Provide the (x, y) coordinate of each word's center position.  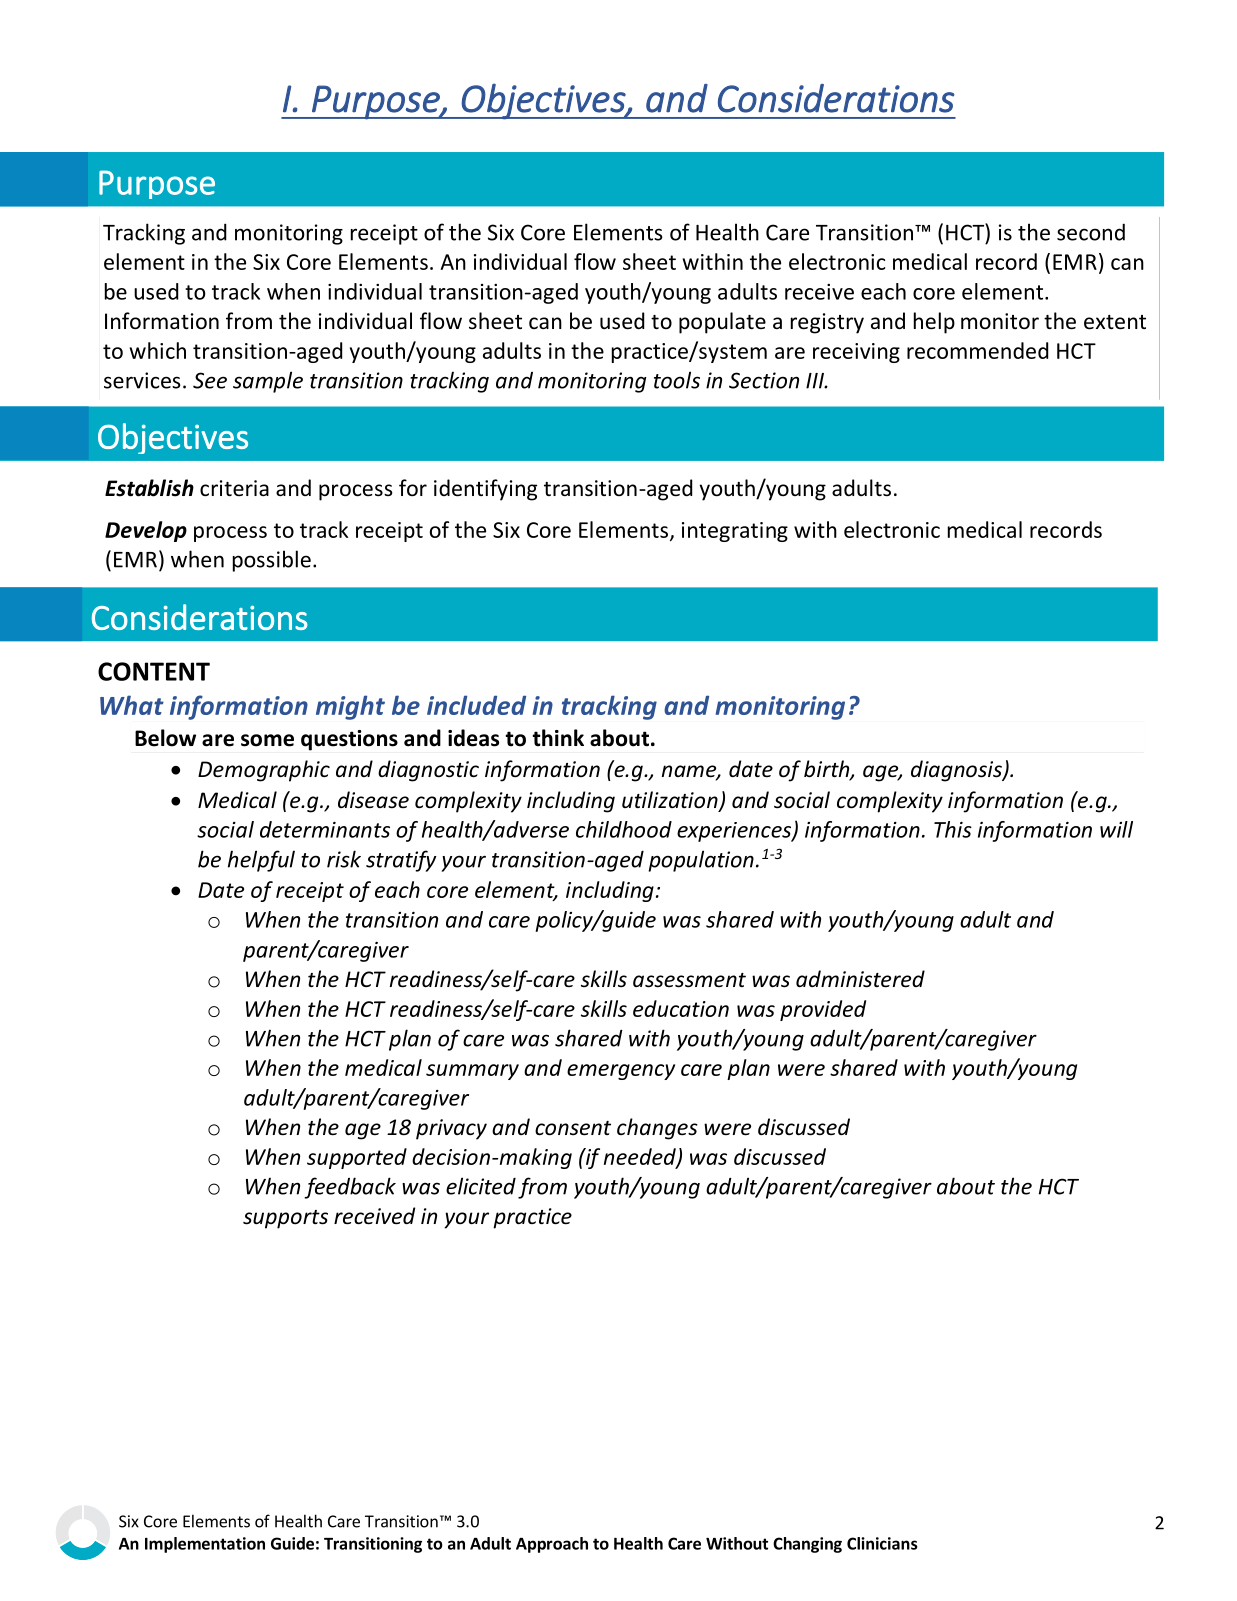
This (953, 829)
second (1091, 232)
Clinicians (882, 1543)
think (558, 738)
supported (357, 1158)
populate (722, 323)
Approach (552, 1545)
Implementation (205, 1545)
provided (823, 1010)
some (267, 740)
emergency (621, 1072)
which (157, 350)
